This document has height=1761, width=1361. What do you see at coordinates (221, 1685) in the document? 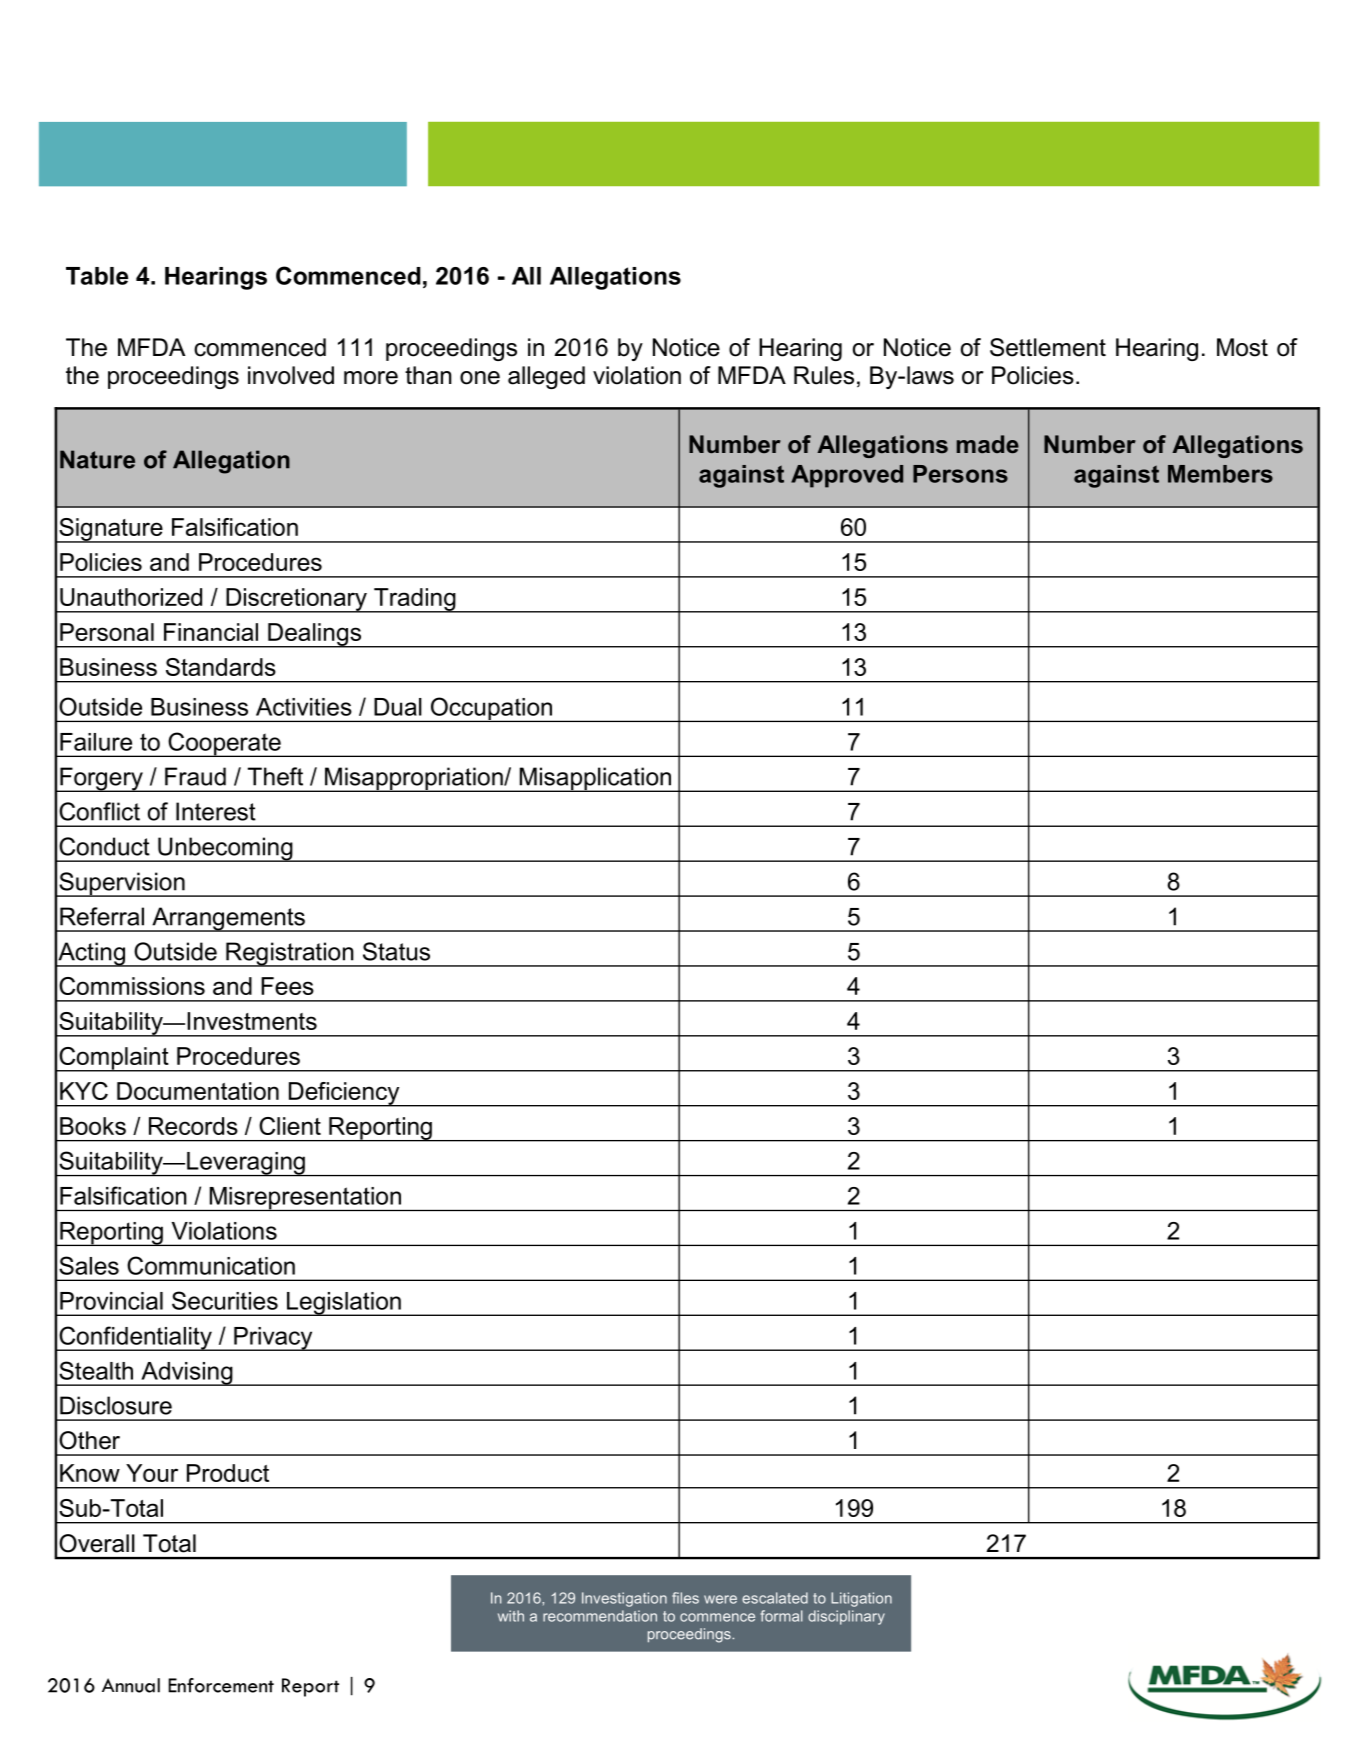
I see `Enforcement` at bounding box center [221, 1685].
